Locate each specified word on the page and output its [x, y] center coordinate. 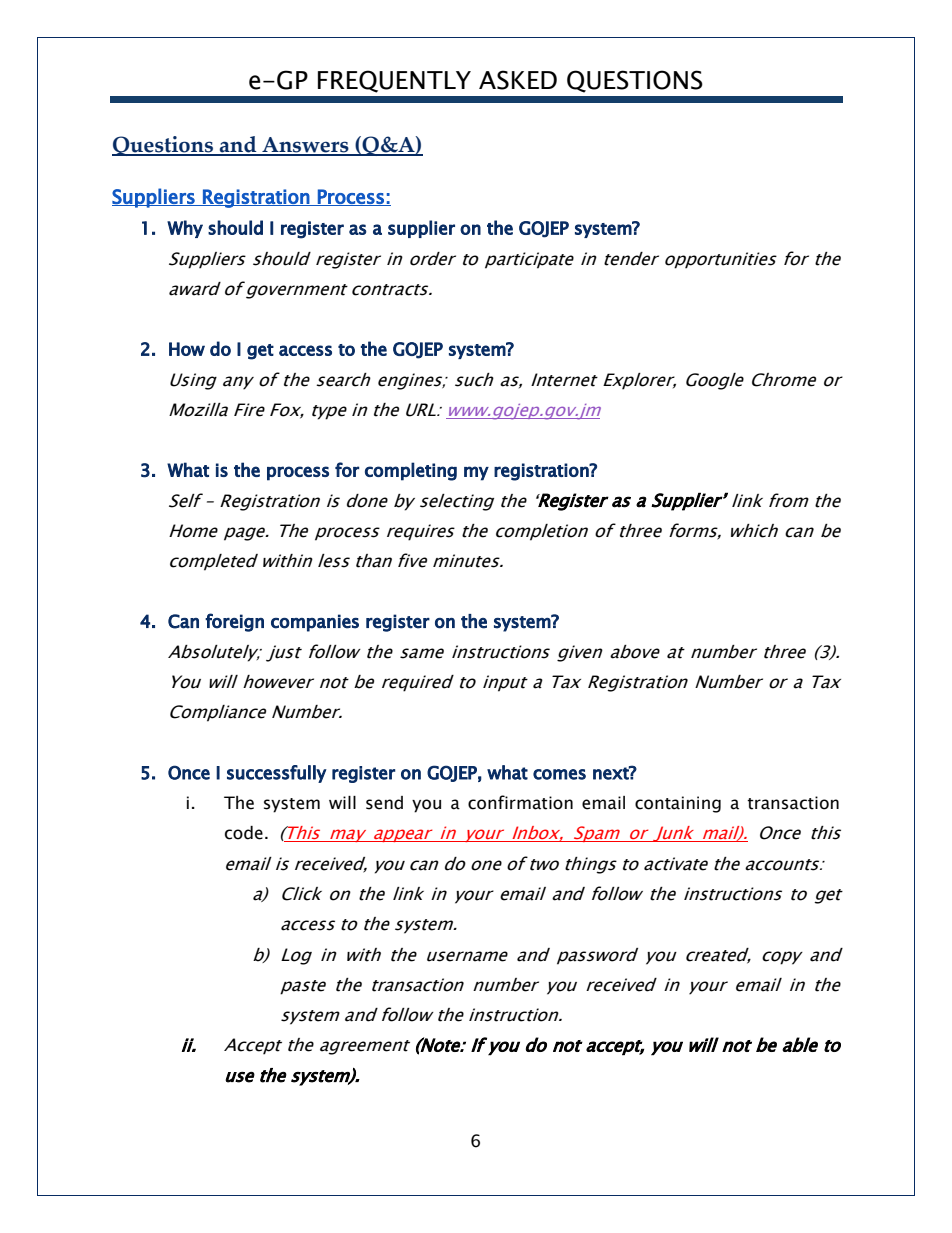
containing [678, 804]
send [384, 803]
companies [315, 623]
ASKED [518, 80]
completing [411, 471]
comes [559, 774]
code [244, 833]
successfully [277, 774]
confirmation [520, 802]
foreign [234, 622]
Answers [305, 146]
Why [185, 229]
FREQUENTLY [394, 81]
